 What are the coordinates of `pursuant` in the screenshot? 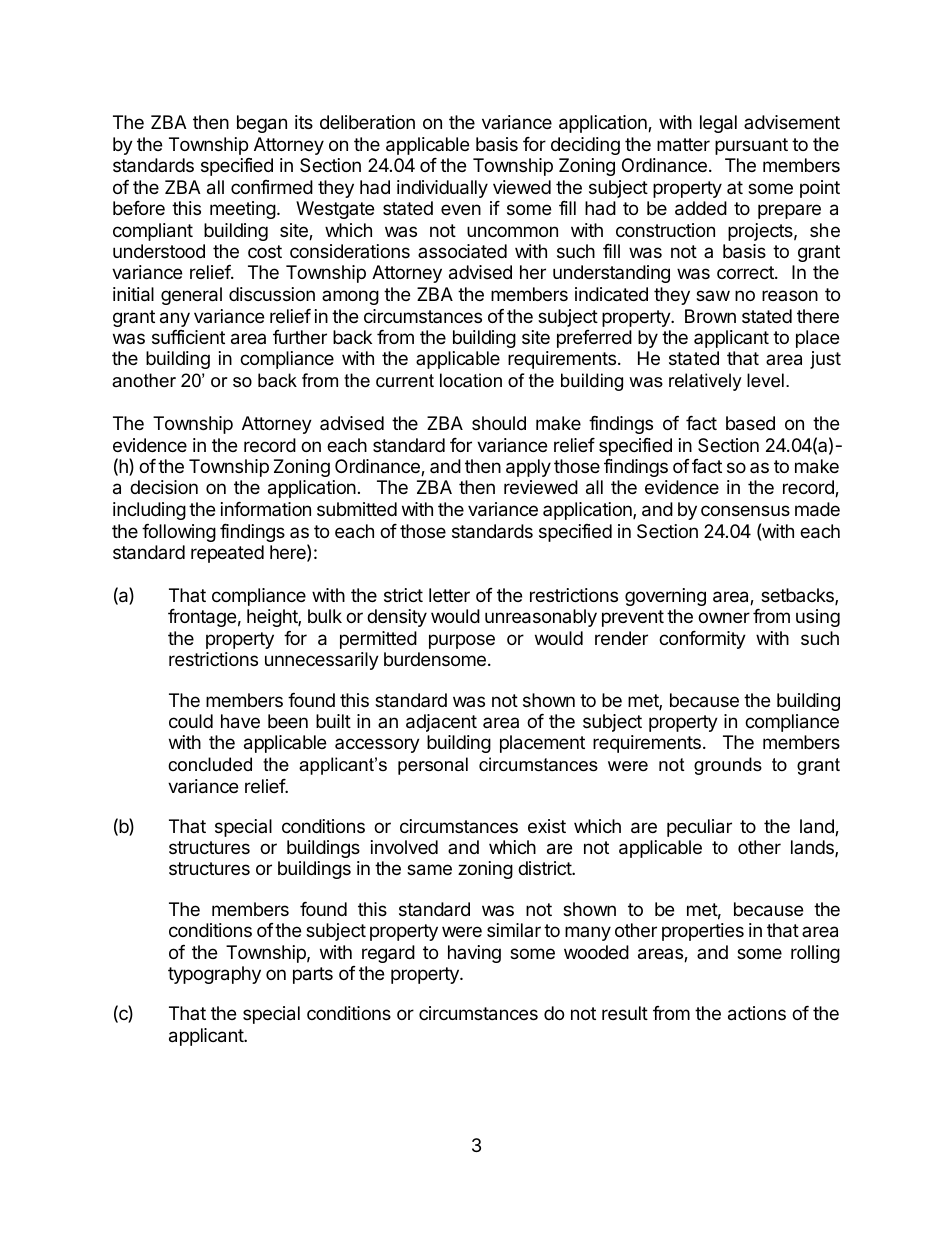 It's located at (751, 146).
